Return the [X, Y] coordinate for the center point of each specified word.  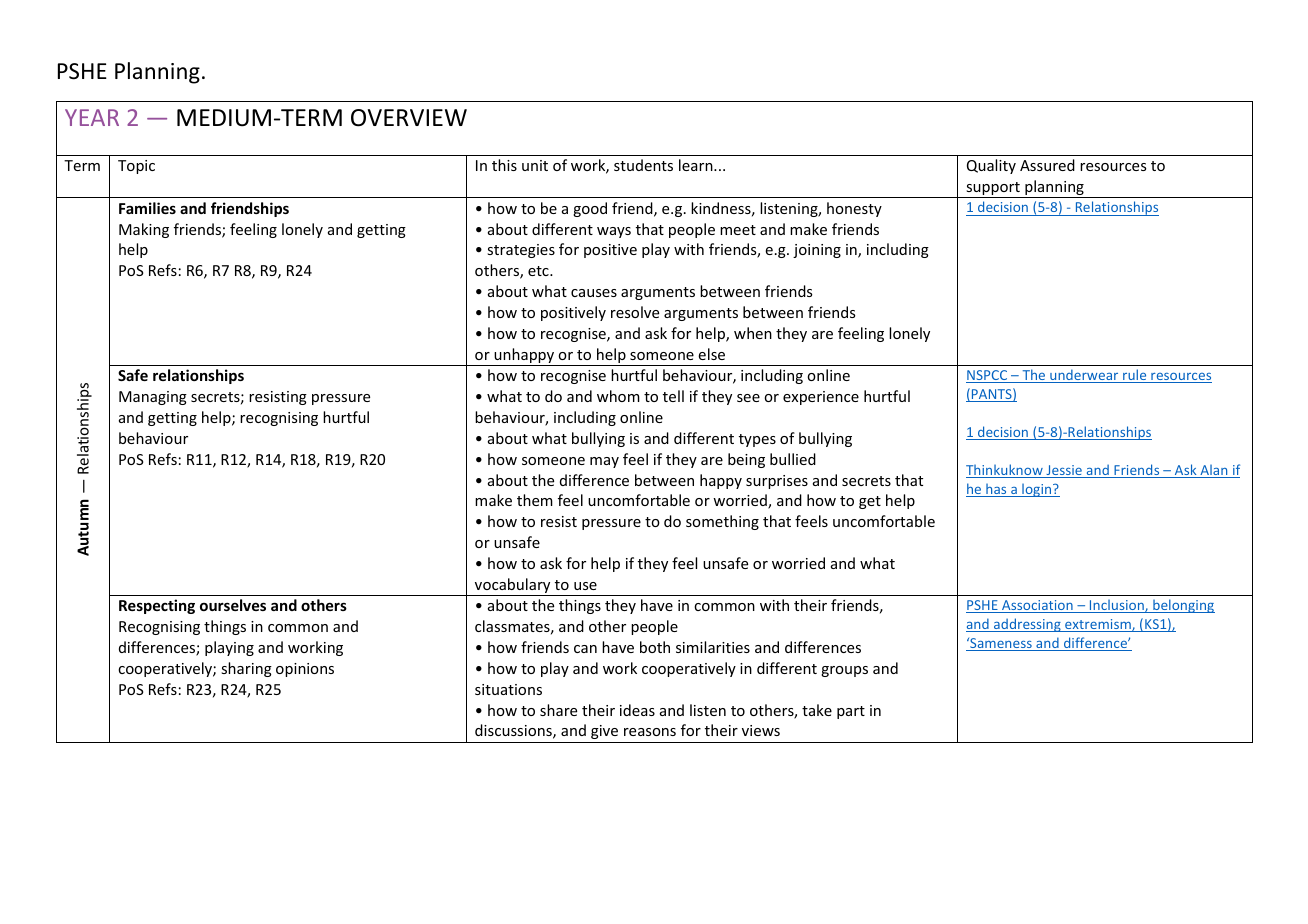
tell [673, 396]
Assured [1047, 165]
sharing [246, 669]
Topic [136, 167]
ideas [637, 710]
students [643, 165]
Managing [153, 398]
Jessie [1064, 471]
